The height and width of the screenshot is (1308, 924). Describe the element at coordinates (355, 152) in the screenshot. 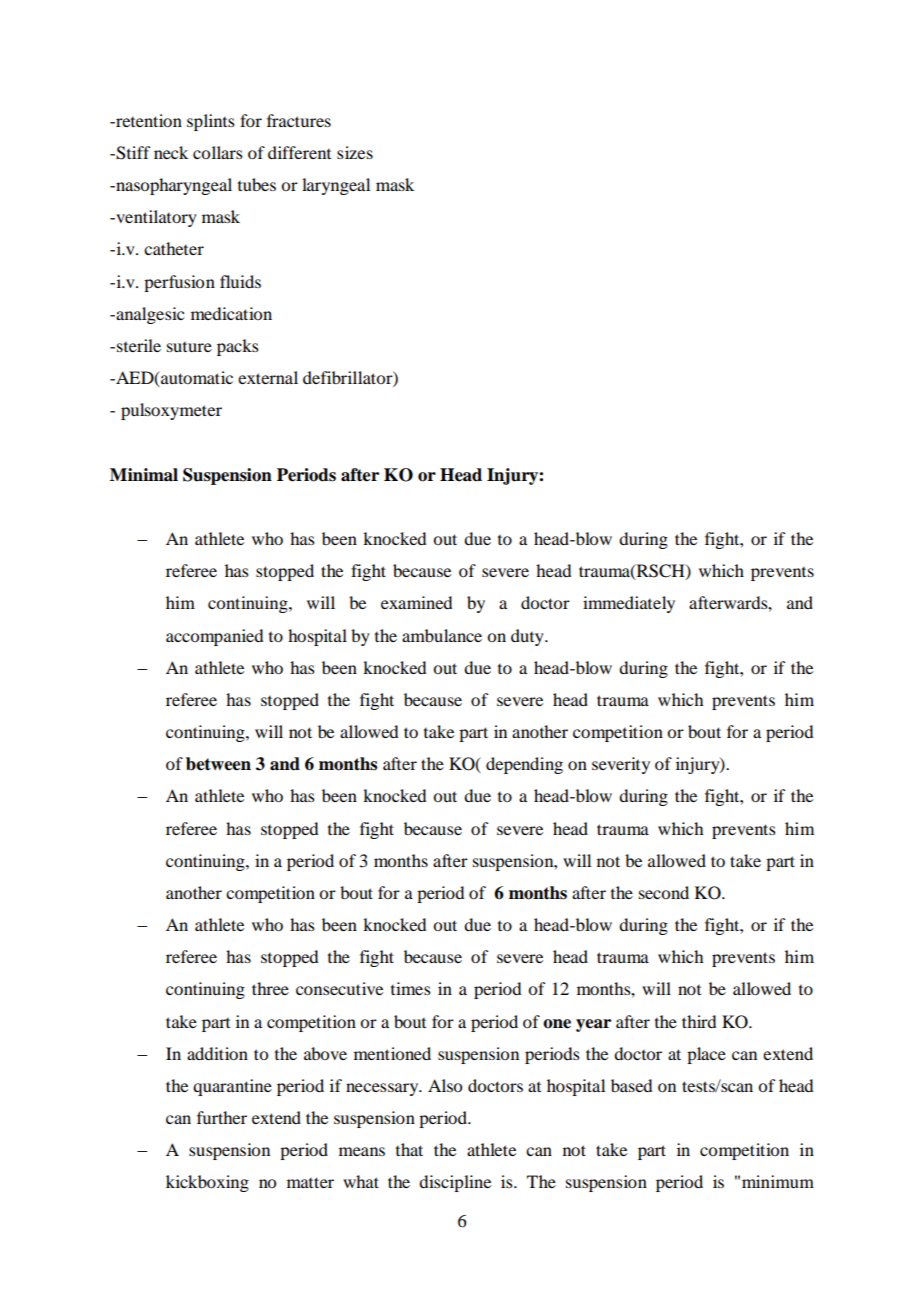

I see `sizes` at that location.
